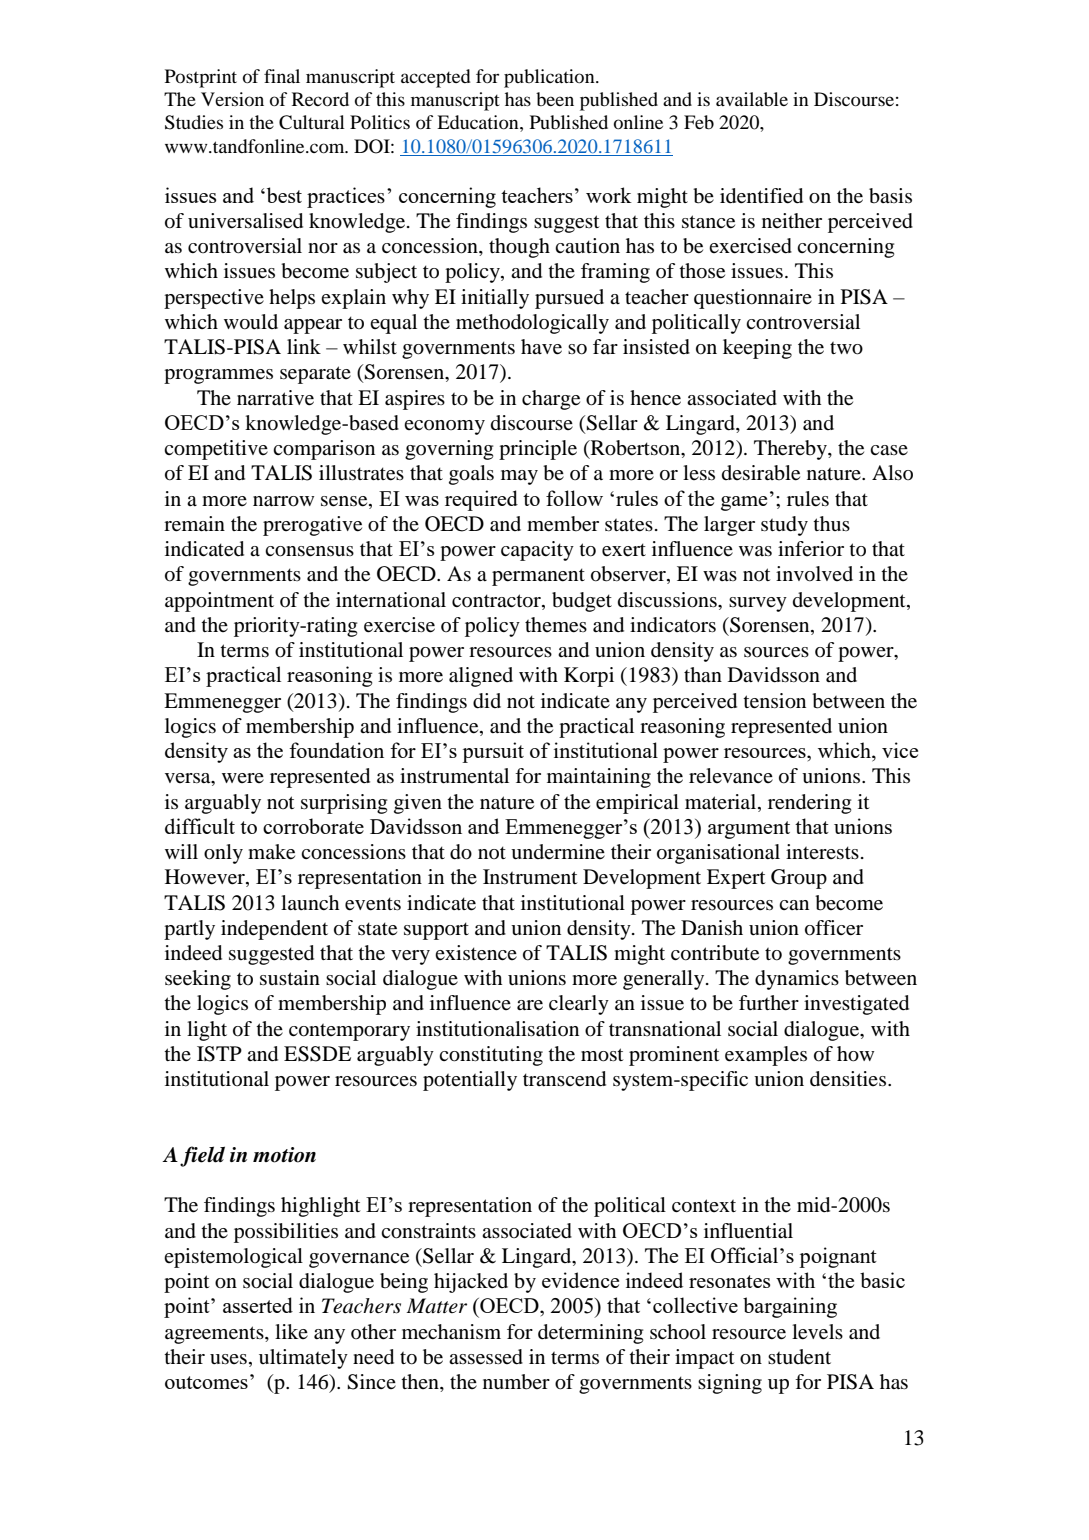 This screenshot has width=1089, height=1540. I want to click on Version, so click(232, 99).
